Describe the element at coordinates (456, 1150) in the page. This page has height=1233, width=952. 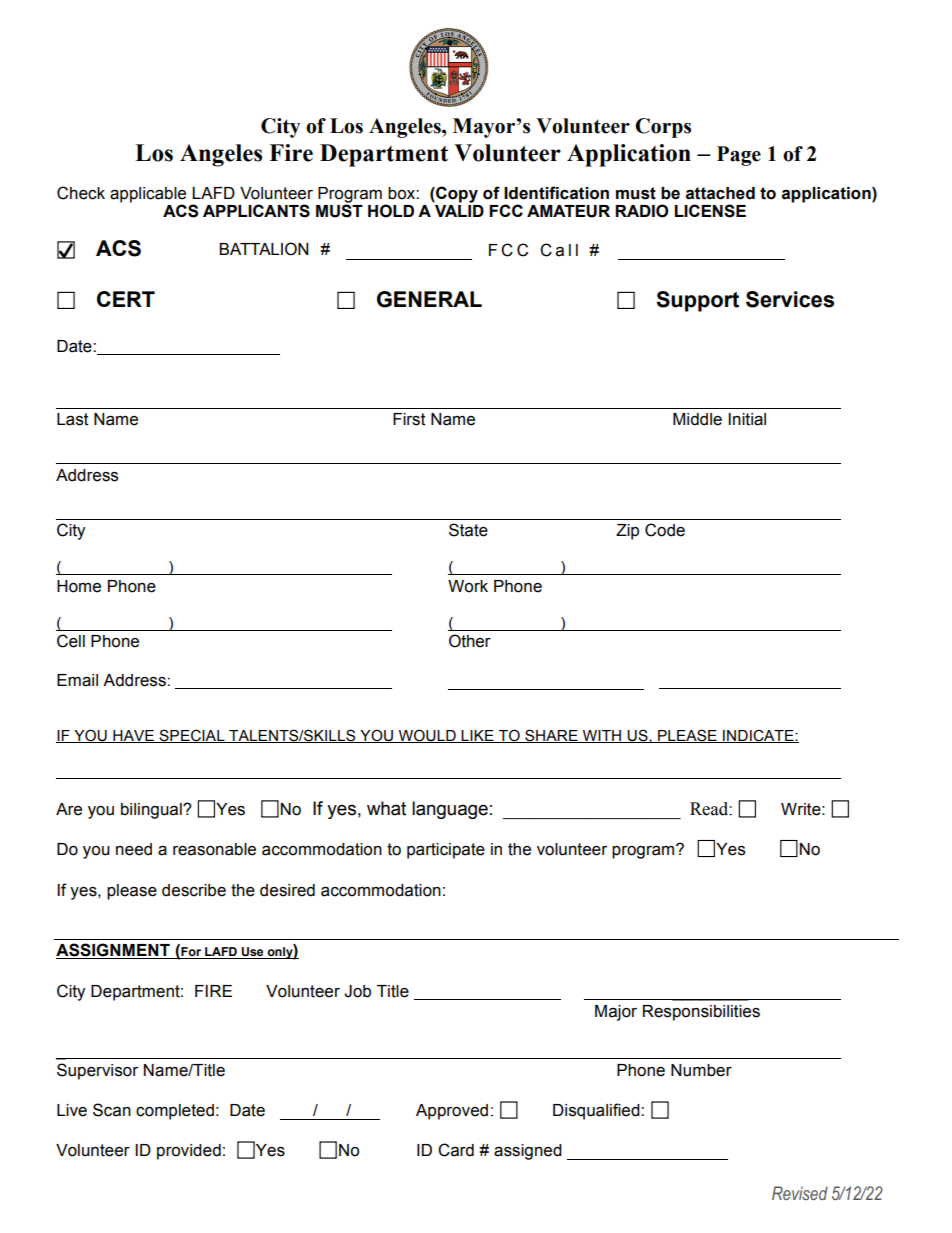
I see `Card` at that location.
